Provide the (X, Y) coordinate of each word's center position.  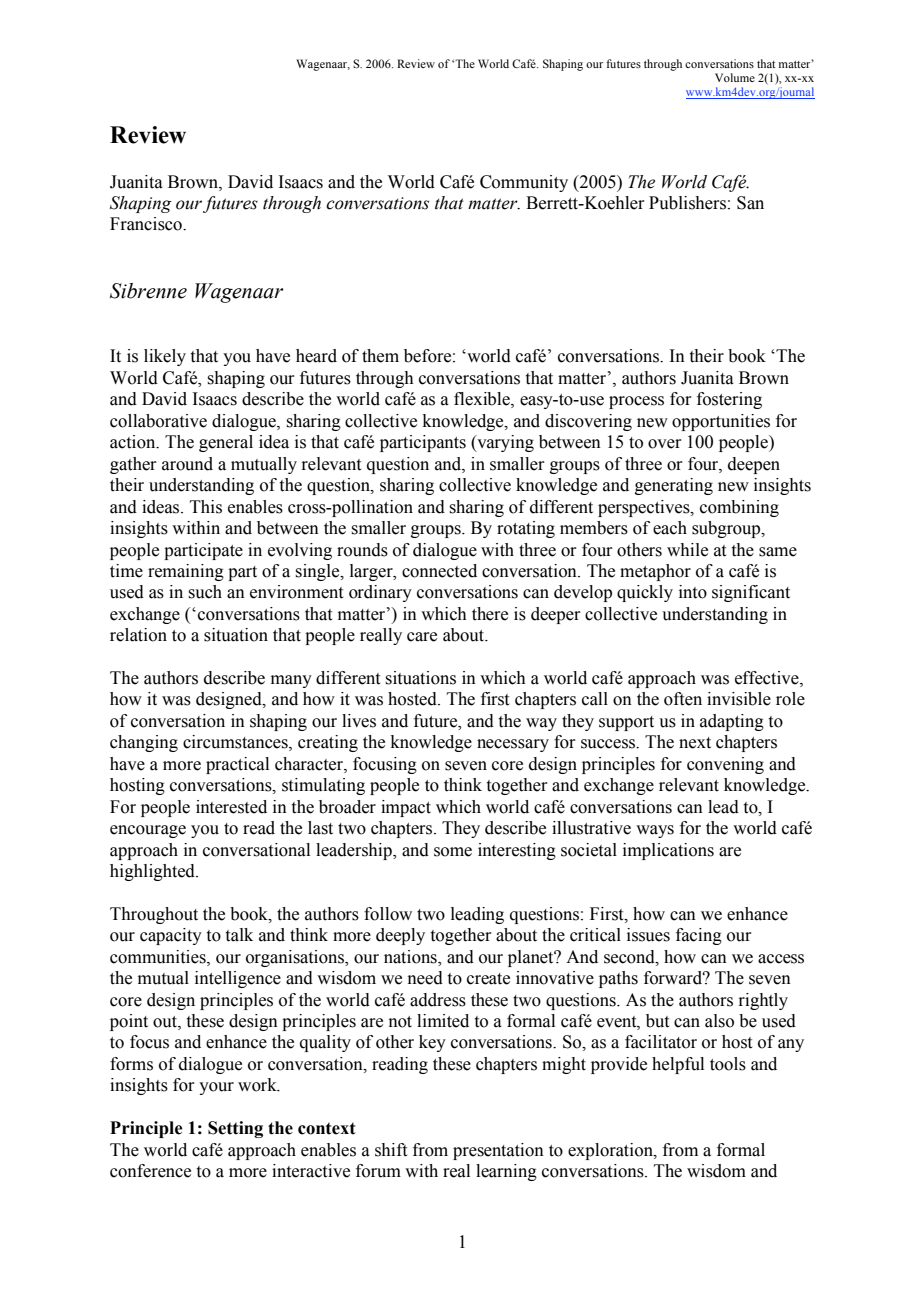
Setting (235, 1129)
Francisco (147, 224)
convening (725, 765)
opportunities (721, 422)
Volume (735, 77)
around (187, 464)
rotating (526, 529)
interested (231, 807)
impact (406, 808)
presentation (498, 1151)
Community (524, 183)
